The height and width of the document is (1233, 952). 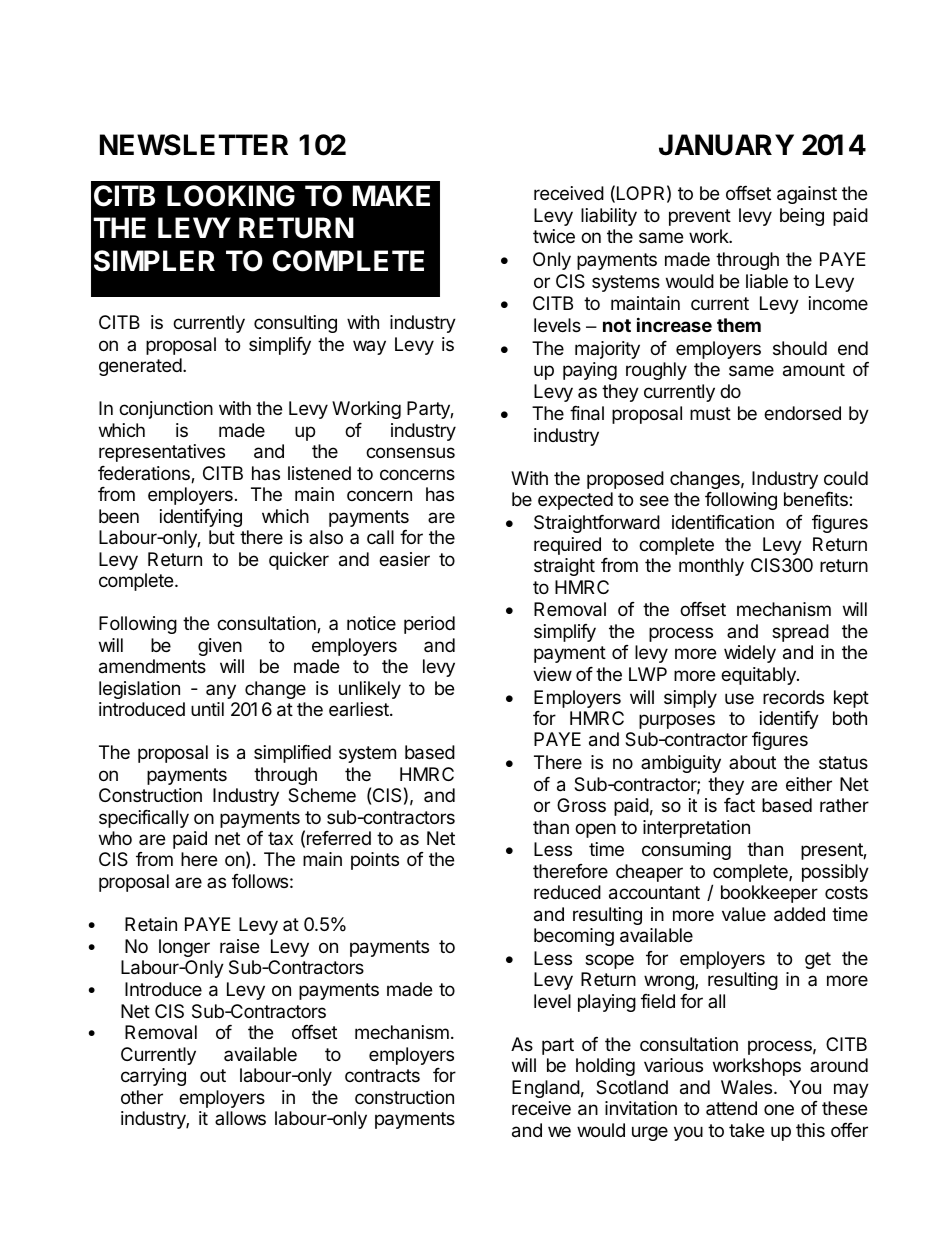 I want to click on allows, so click(x=240, y=1118).
